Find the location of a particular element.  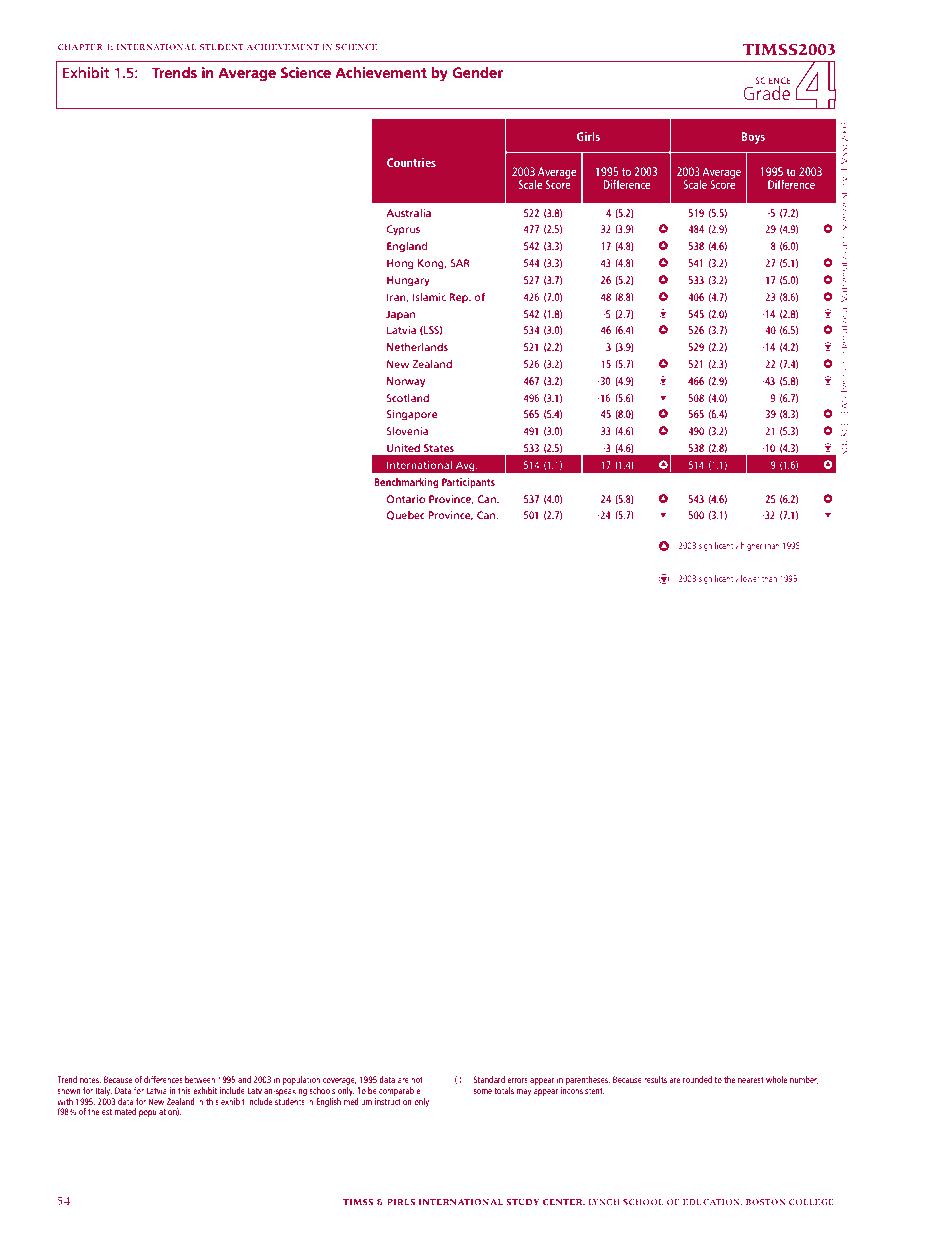

estimated is located at coordinates (119, 1111).
